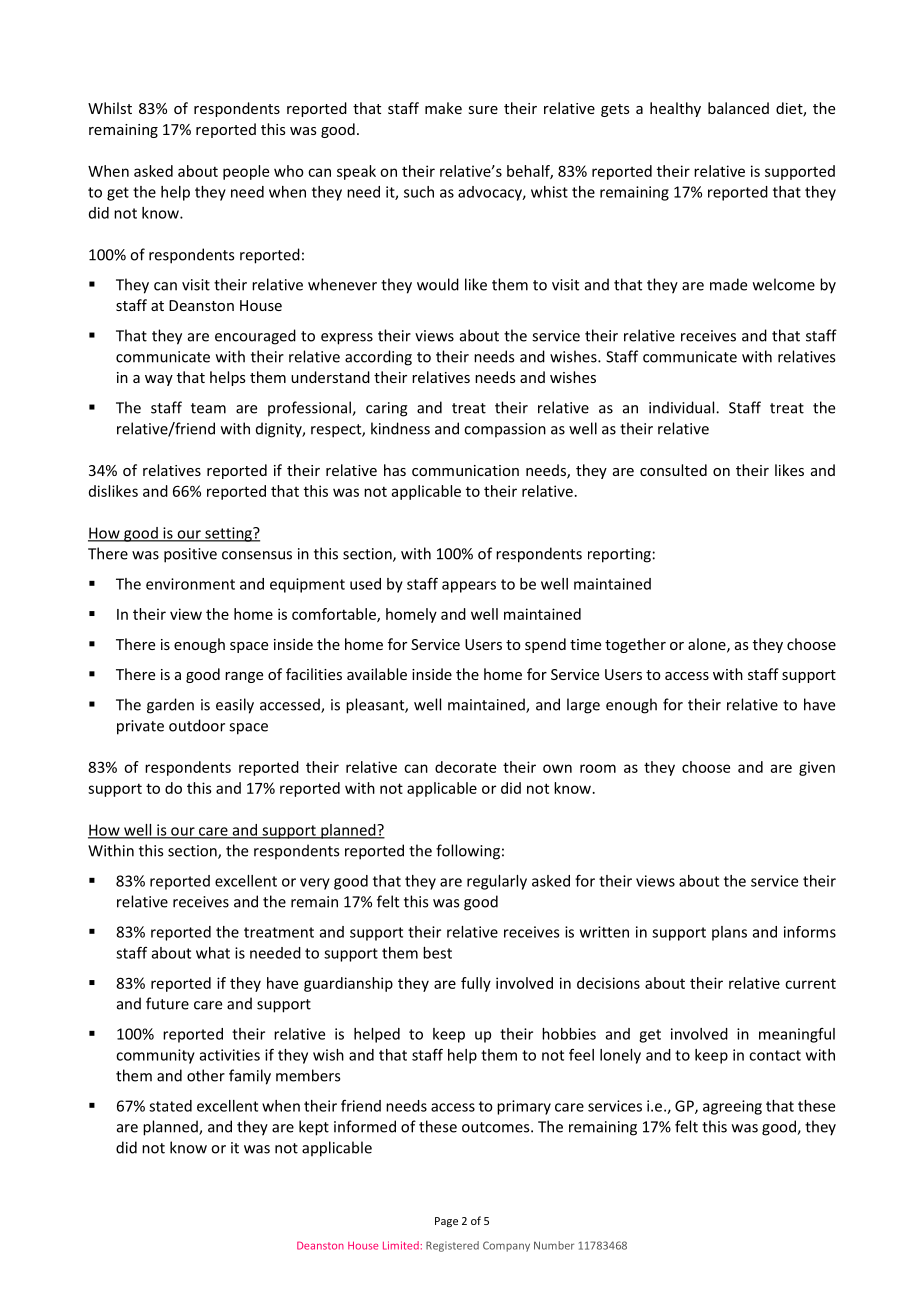  Describe the element at coordinates (683, 407) in the screenshot. I see `individual` at that location.
